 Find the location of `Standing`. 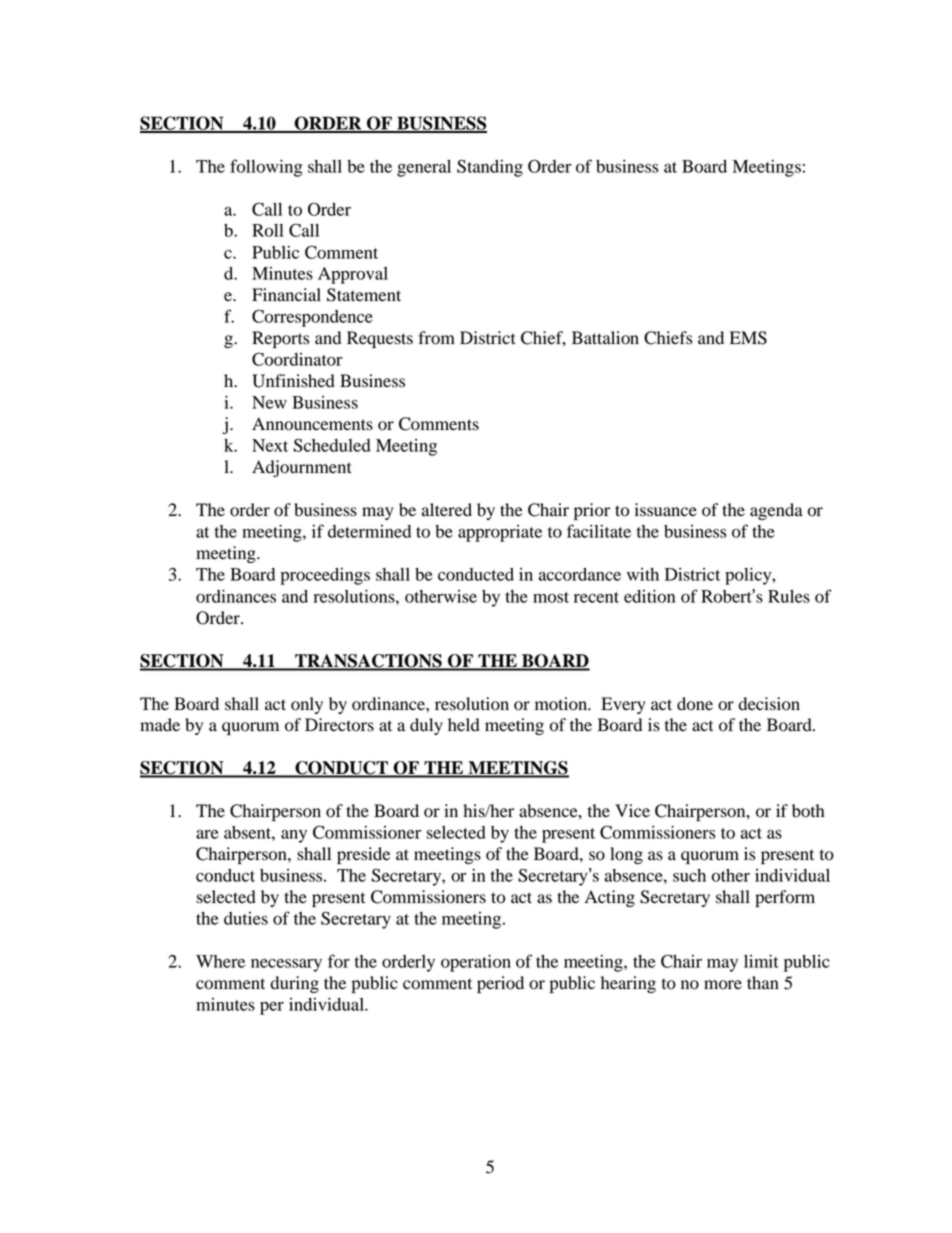

Standing is located at coordinates (490, 168).
